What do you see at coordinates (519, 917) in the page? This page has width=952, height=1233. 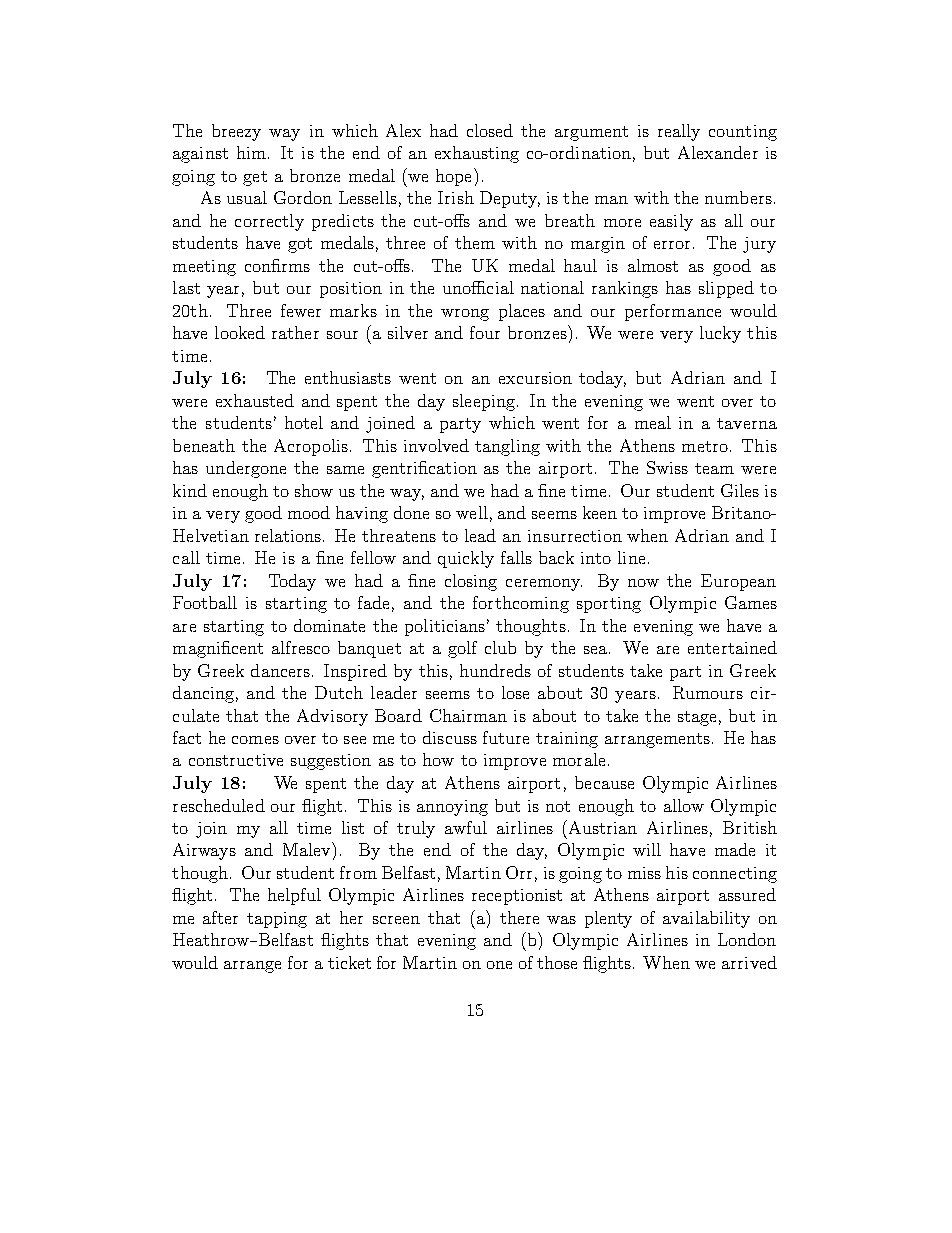 I see `there` at bounding box center [519, 917].
